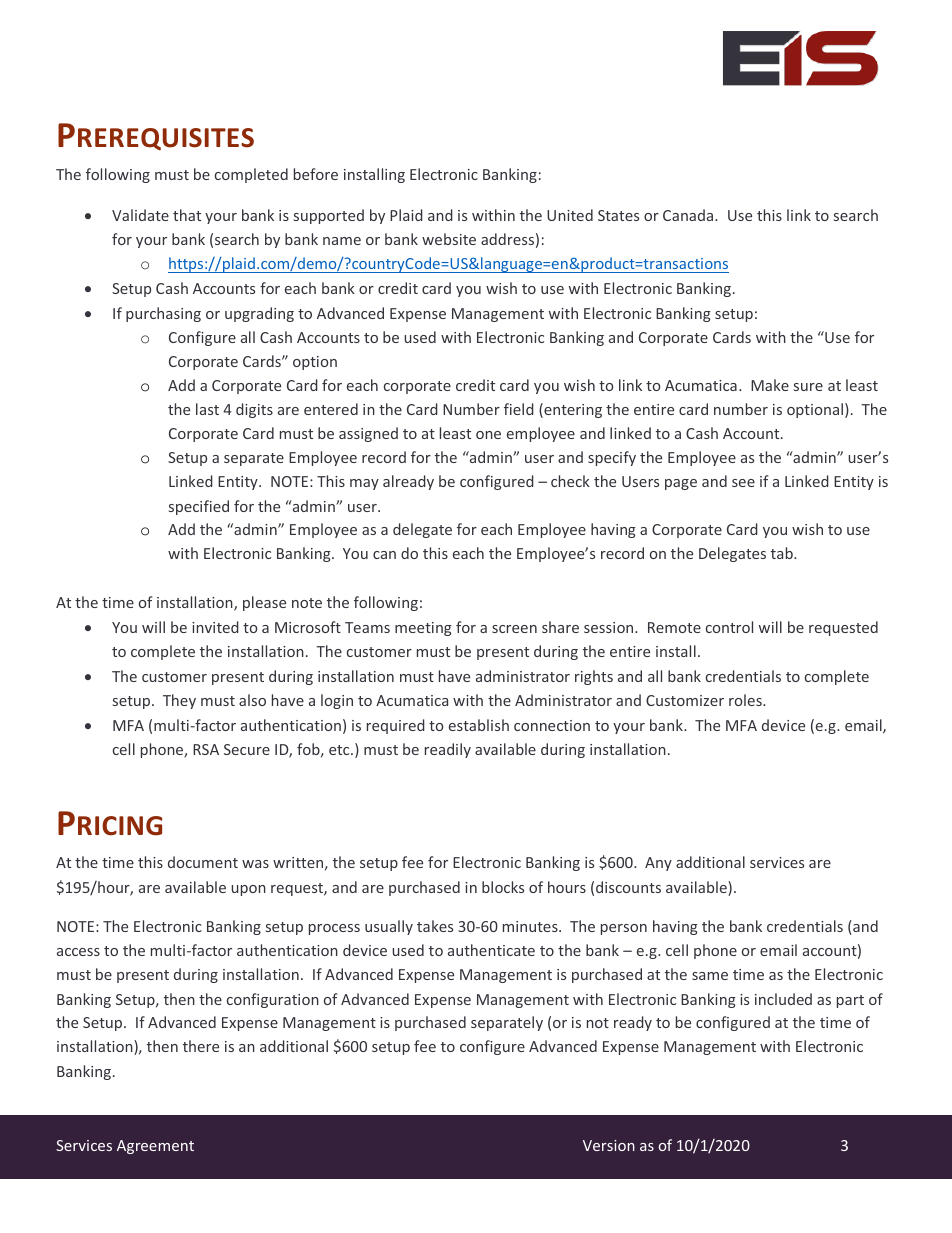 The width and height of the document is (952, 1233). I want to click on Canada, so click(689, 215).
